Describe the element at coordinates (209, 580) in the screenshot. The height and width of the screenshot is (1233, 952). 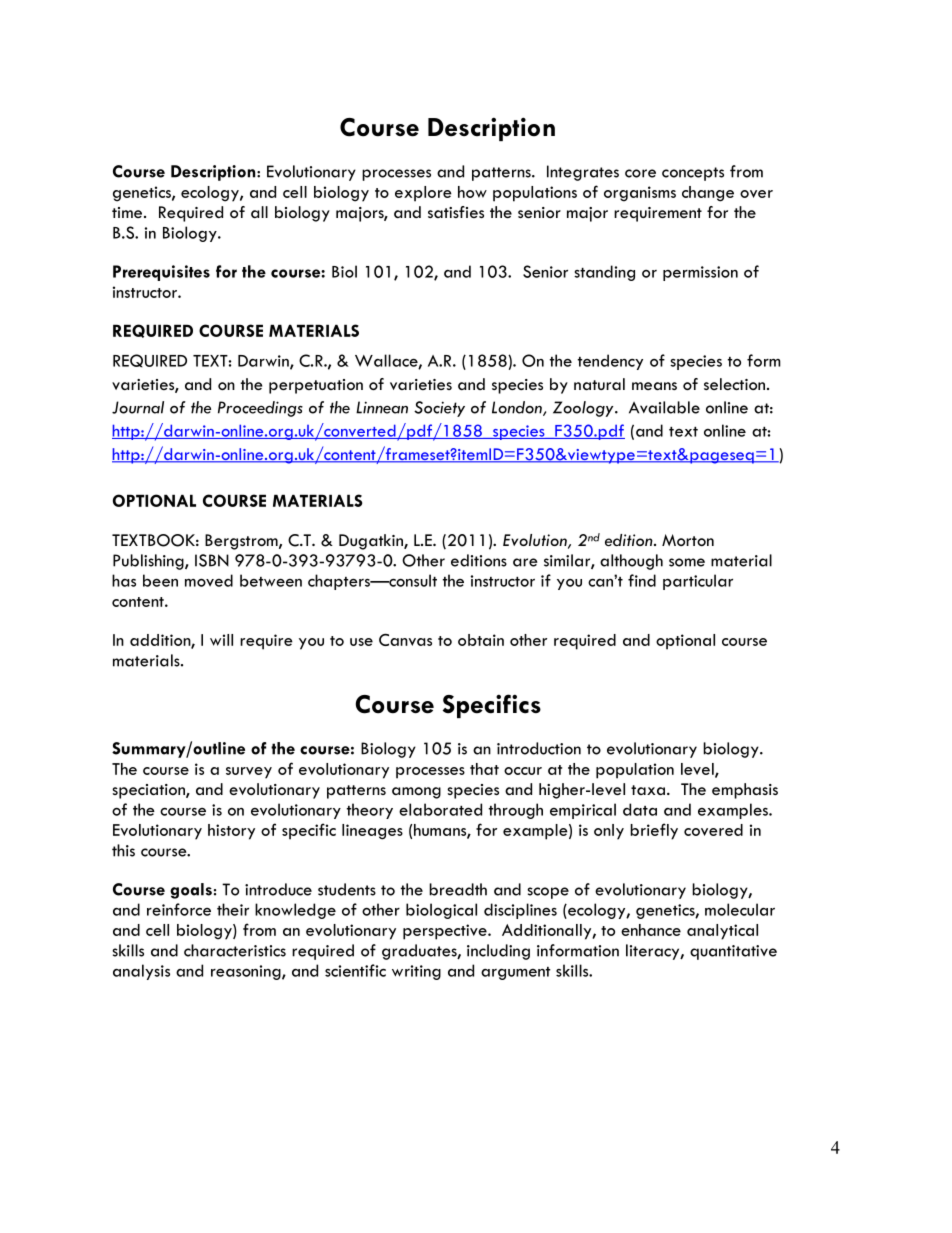
I see `moved` at that location.
